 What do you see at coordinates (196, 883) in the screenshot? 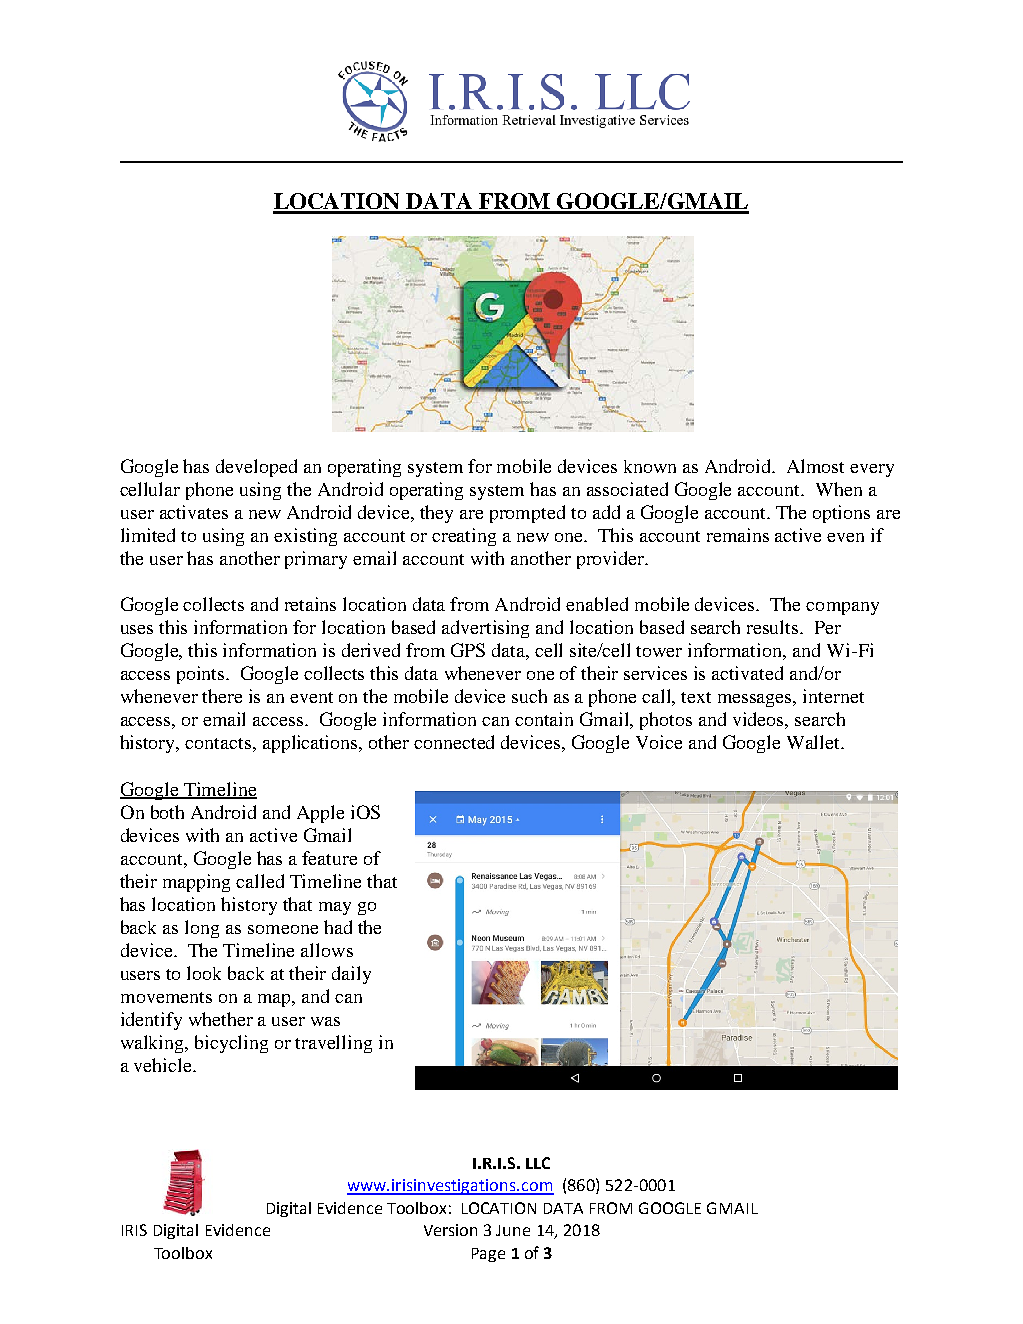
I see `mapping` at bounding box center [196, 883].
